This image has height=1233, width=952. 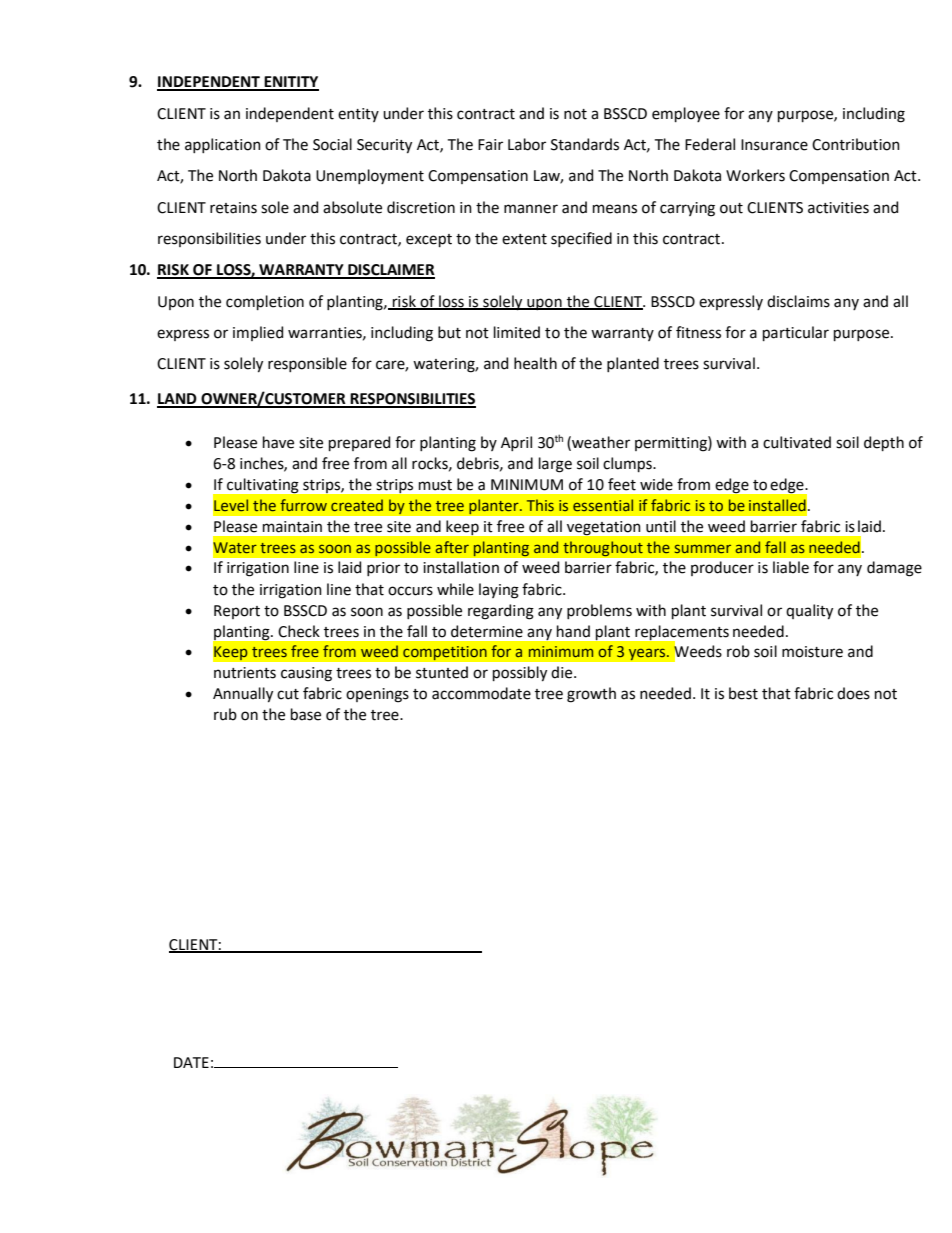 What do you see at coordinates (258, 333) in the image?
I see `implied` at bounding box center [258, 333].
